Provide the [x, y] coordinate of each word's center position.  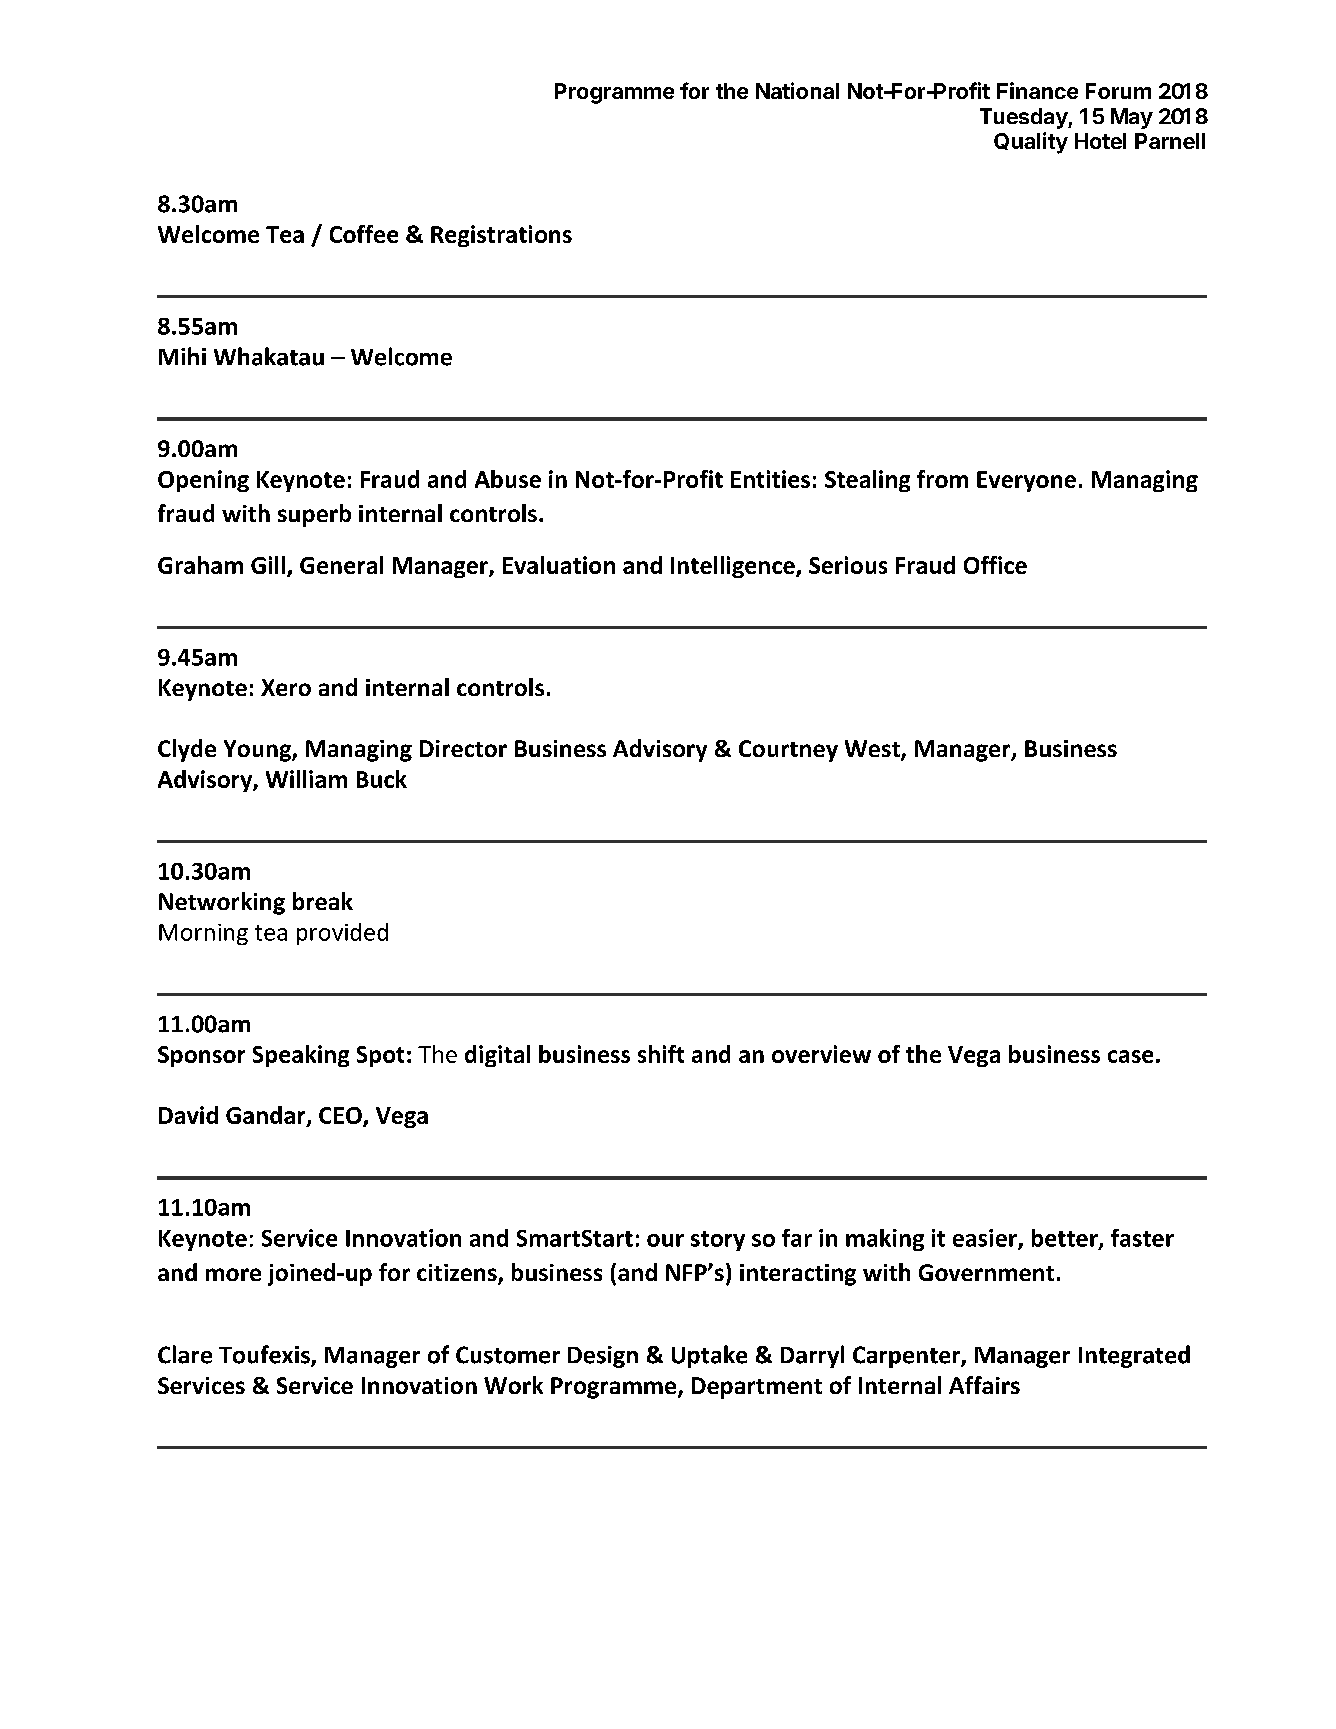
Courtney [788, 751]
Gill [268, 565]
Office [995, 565]
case [1130, 1056]
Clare [185, 1354]
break [323, 901]
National [797, 90]
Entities [770, 479]
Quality [1031, 143]
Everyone [1026, 481]
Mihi [182, 356]
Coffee [364, 234]
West [873, 750]
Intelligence [734, 567]
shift [661, 1054]
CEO [341, 1117]
